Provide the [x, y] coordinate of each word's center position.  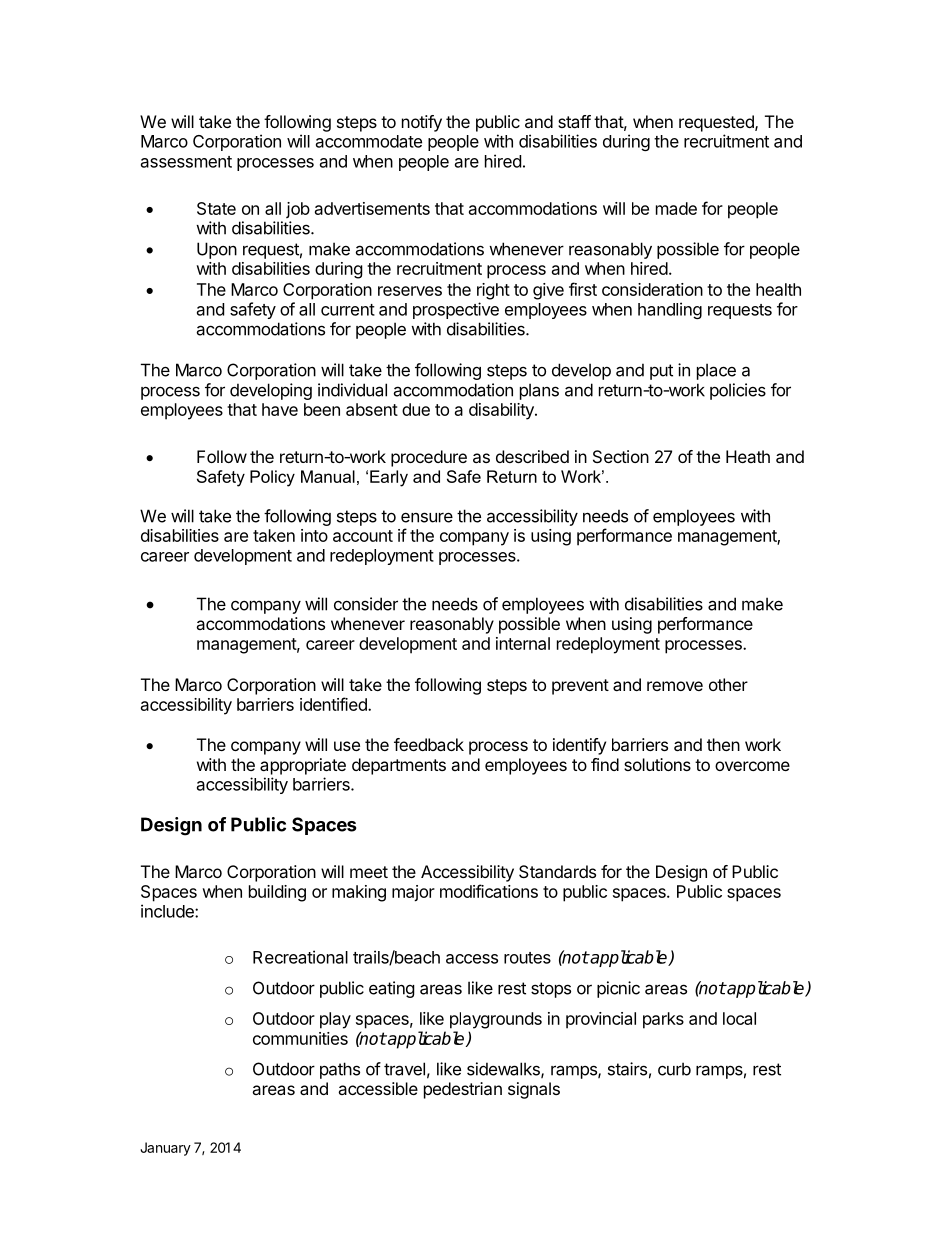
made [676, 208]
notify [422, 123]
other [728, 684]
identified [334, 704]
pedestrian [463, 1090]
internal [523, 643]
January [165, 1149]
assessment [186, 162]
